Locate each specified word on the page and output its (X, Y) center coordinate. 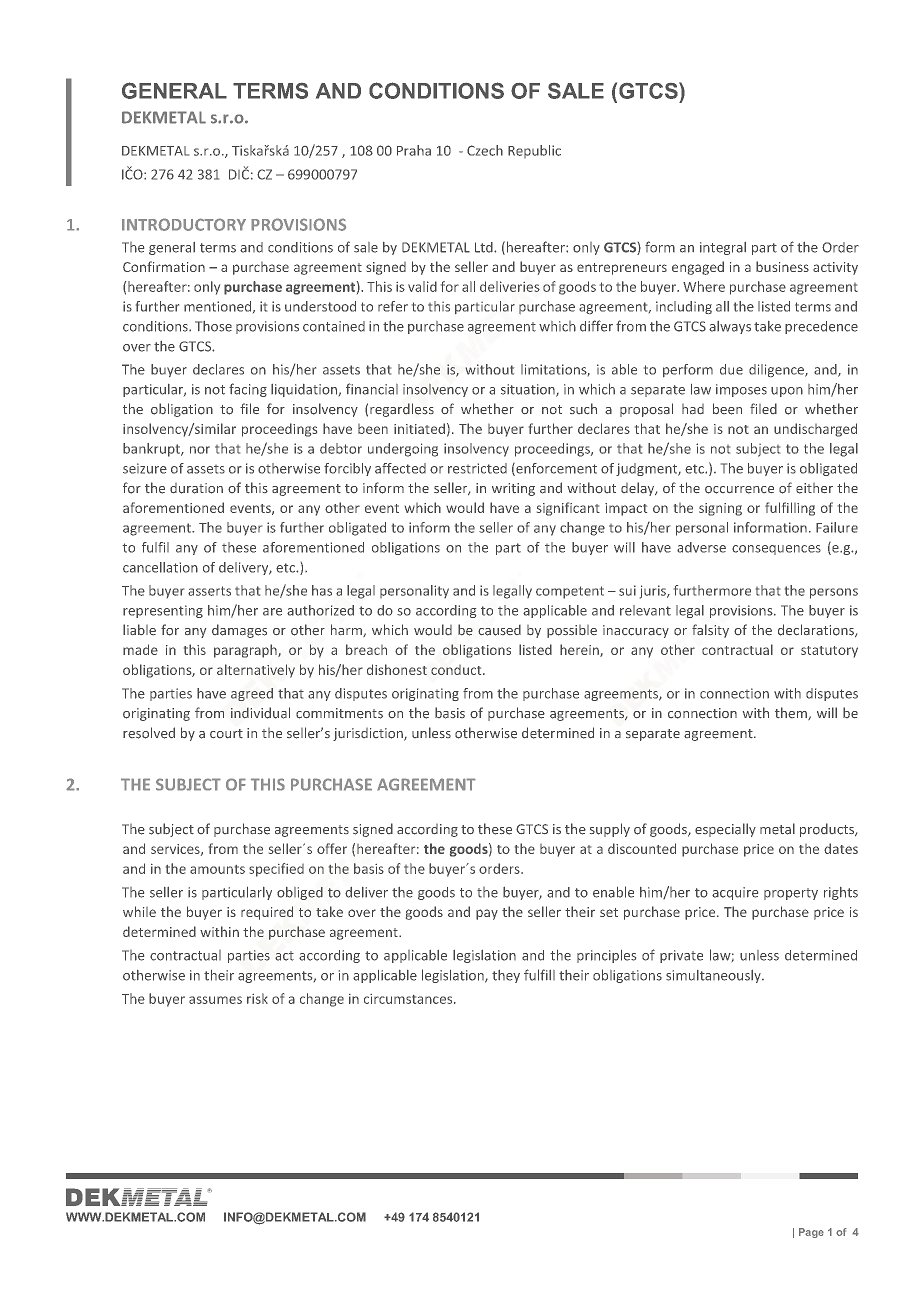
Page (811, 1233)
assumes (215, 1000)
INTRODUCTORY (184, 224)
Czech (485, 150)
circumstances (409, 999)
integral (723, 248)
